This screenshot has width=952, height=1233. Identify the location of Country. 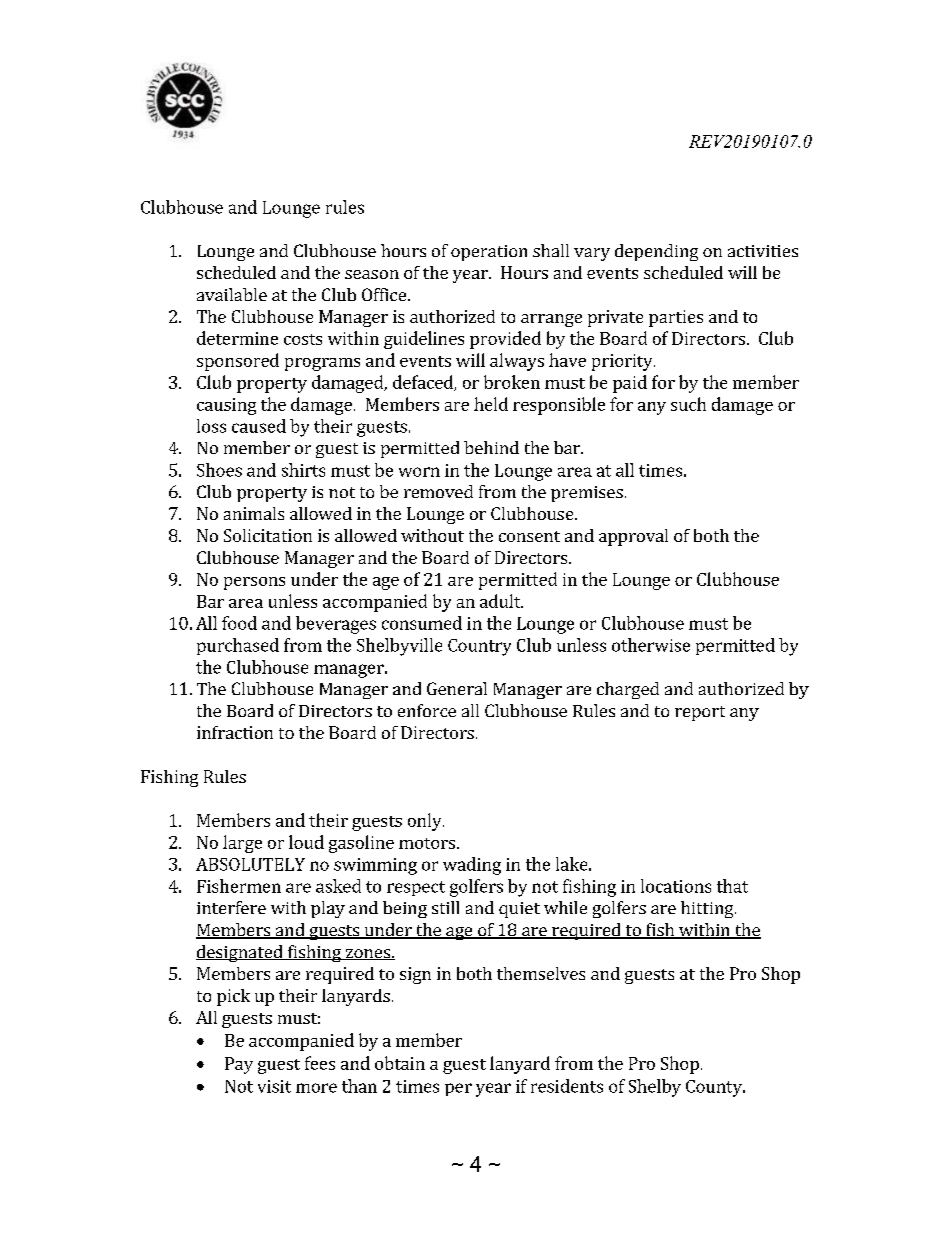
(479, 647).
